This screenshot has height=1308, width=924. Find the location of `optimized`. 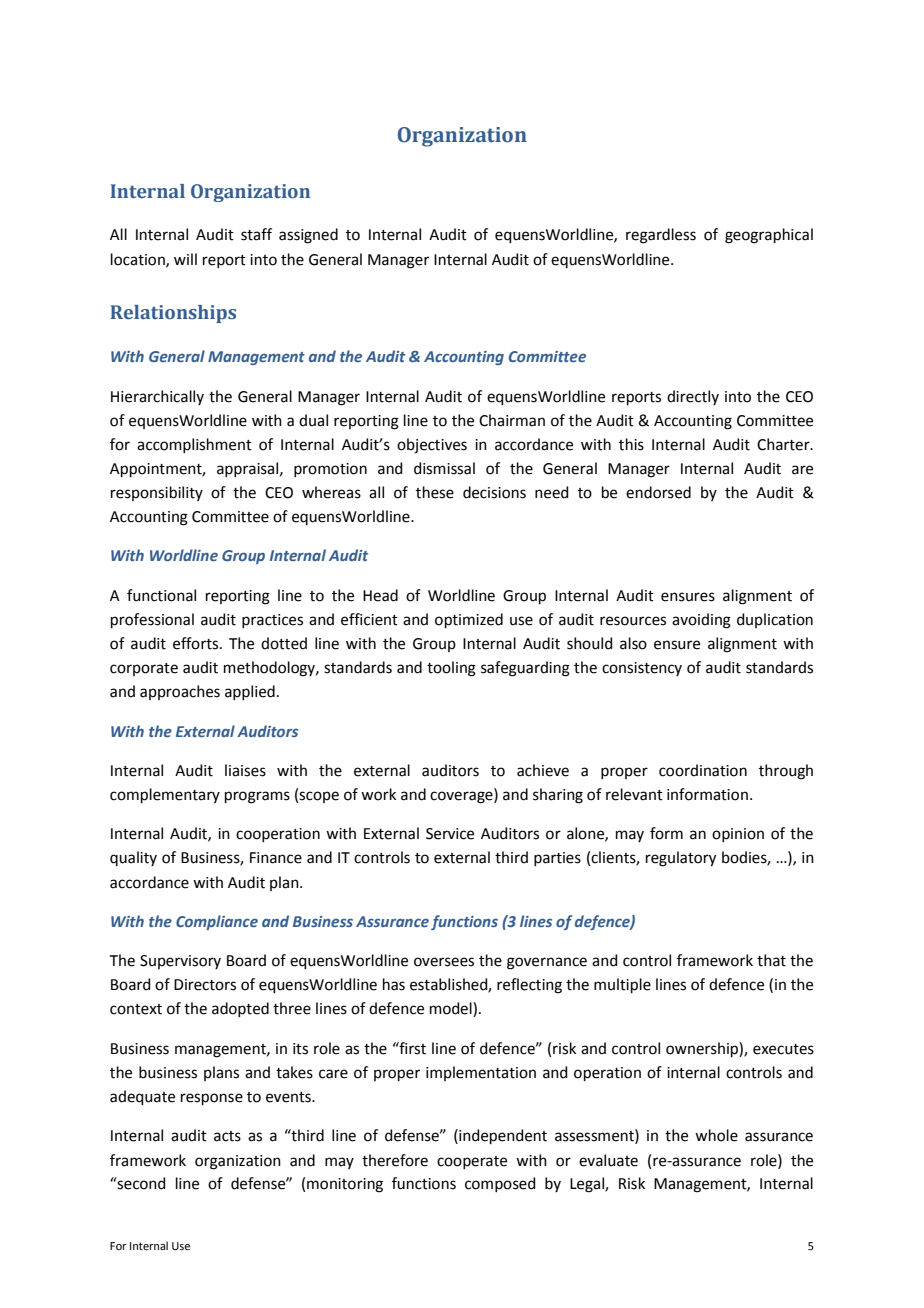

optimized is located at coordinates (469, 620).
